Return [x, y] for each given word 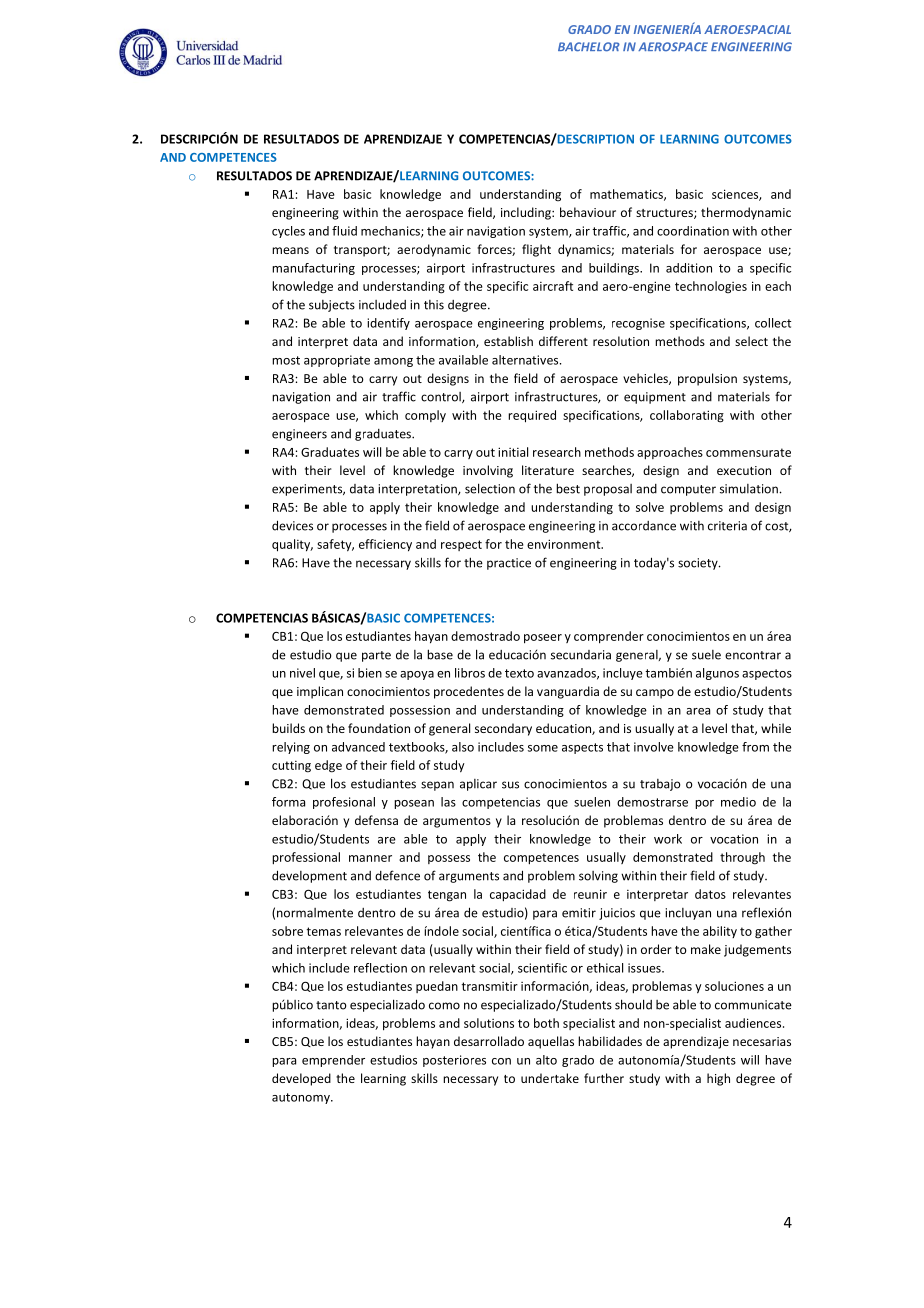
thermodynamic [746, 213]
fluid [344, 231]
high [718, 1079]
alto [546, 1060]
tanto [331, 1005]
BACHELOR [589, 47]
